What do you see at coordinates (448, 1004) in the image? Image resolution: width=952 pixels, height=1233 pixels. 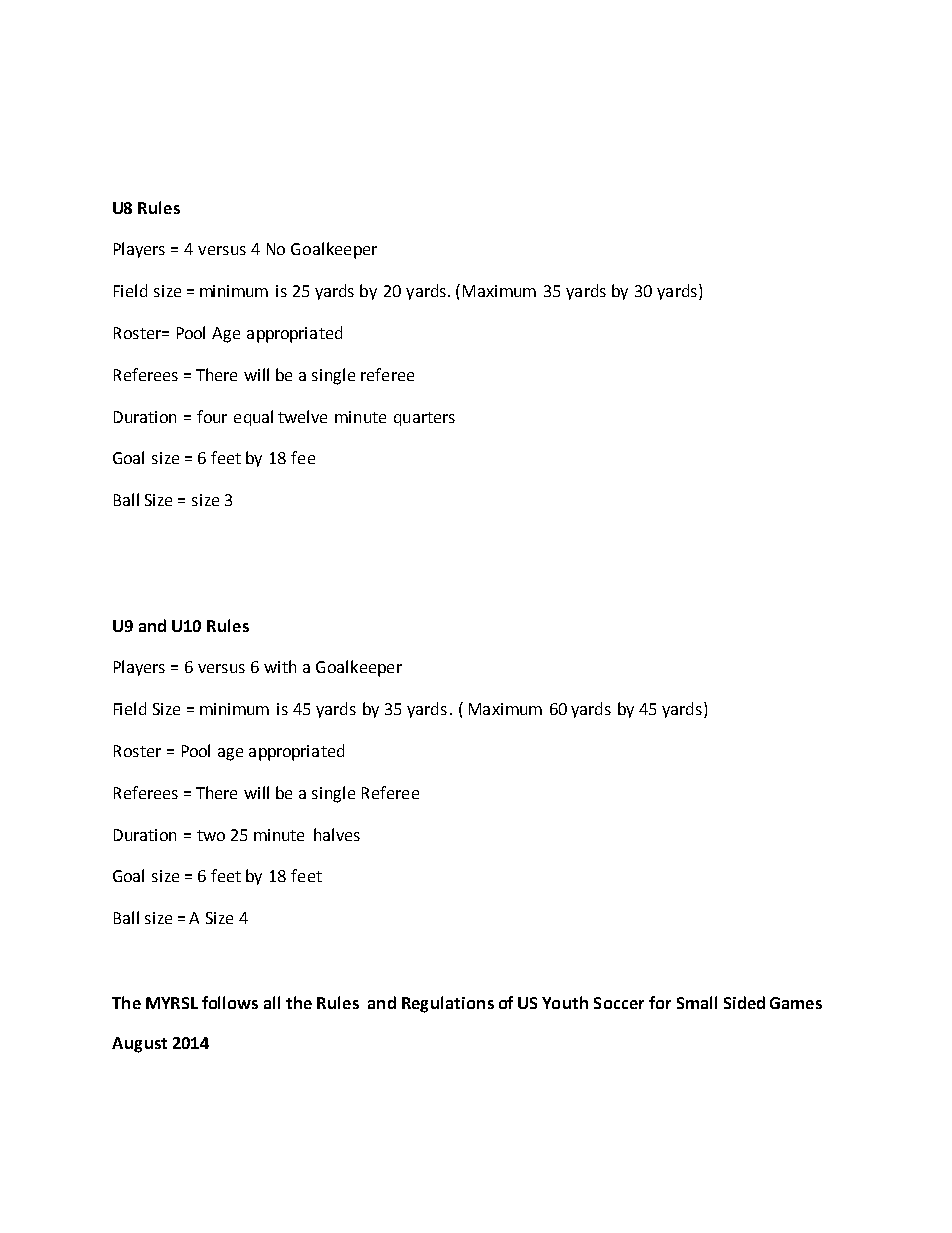 I see `Regulations` at bounding box center [448, 1004].
